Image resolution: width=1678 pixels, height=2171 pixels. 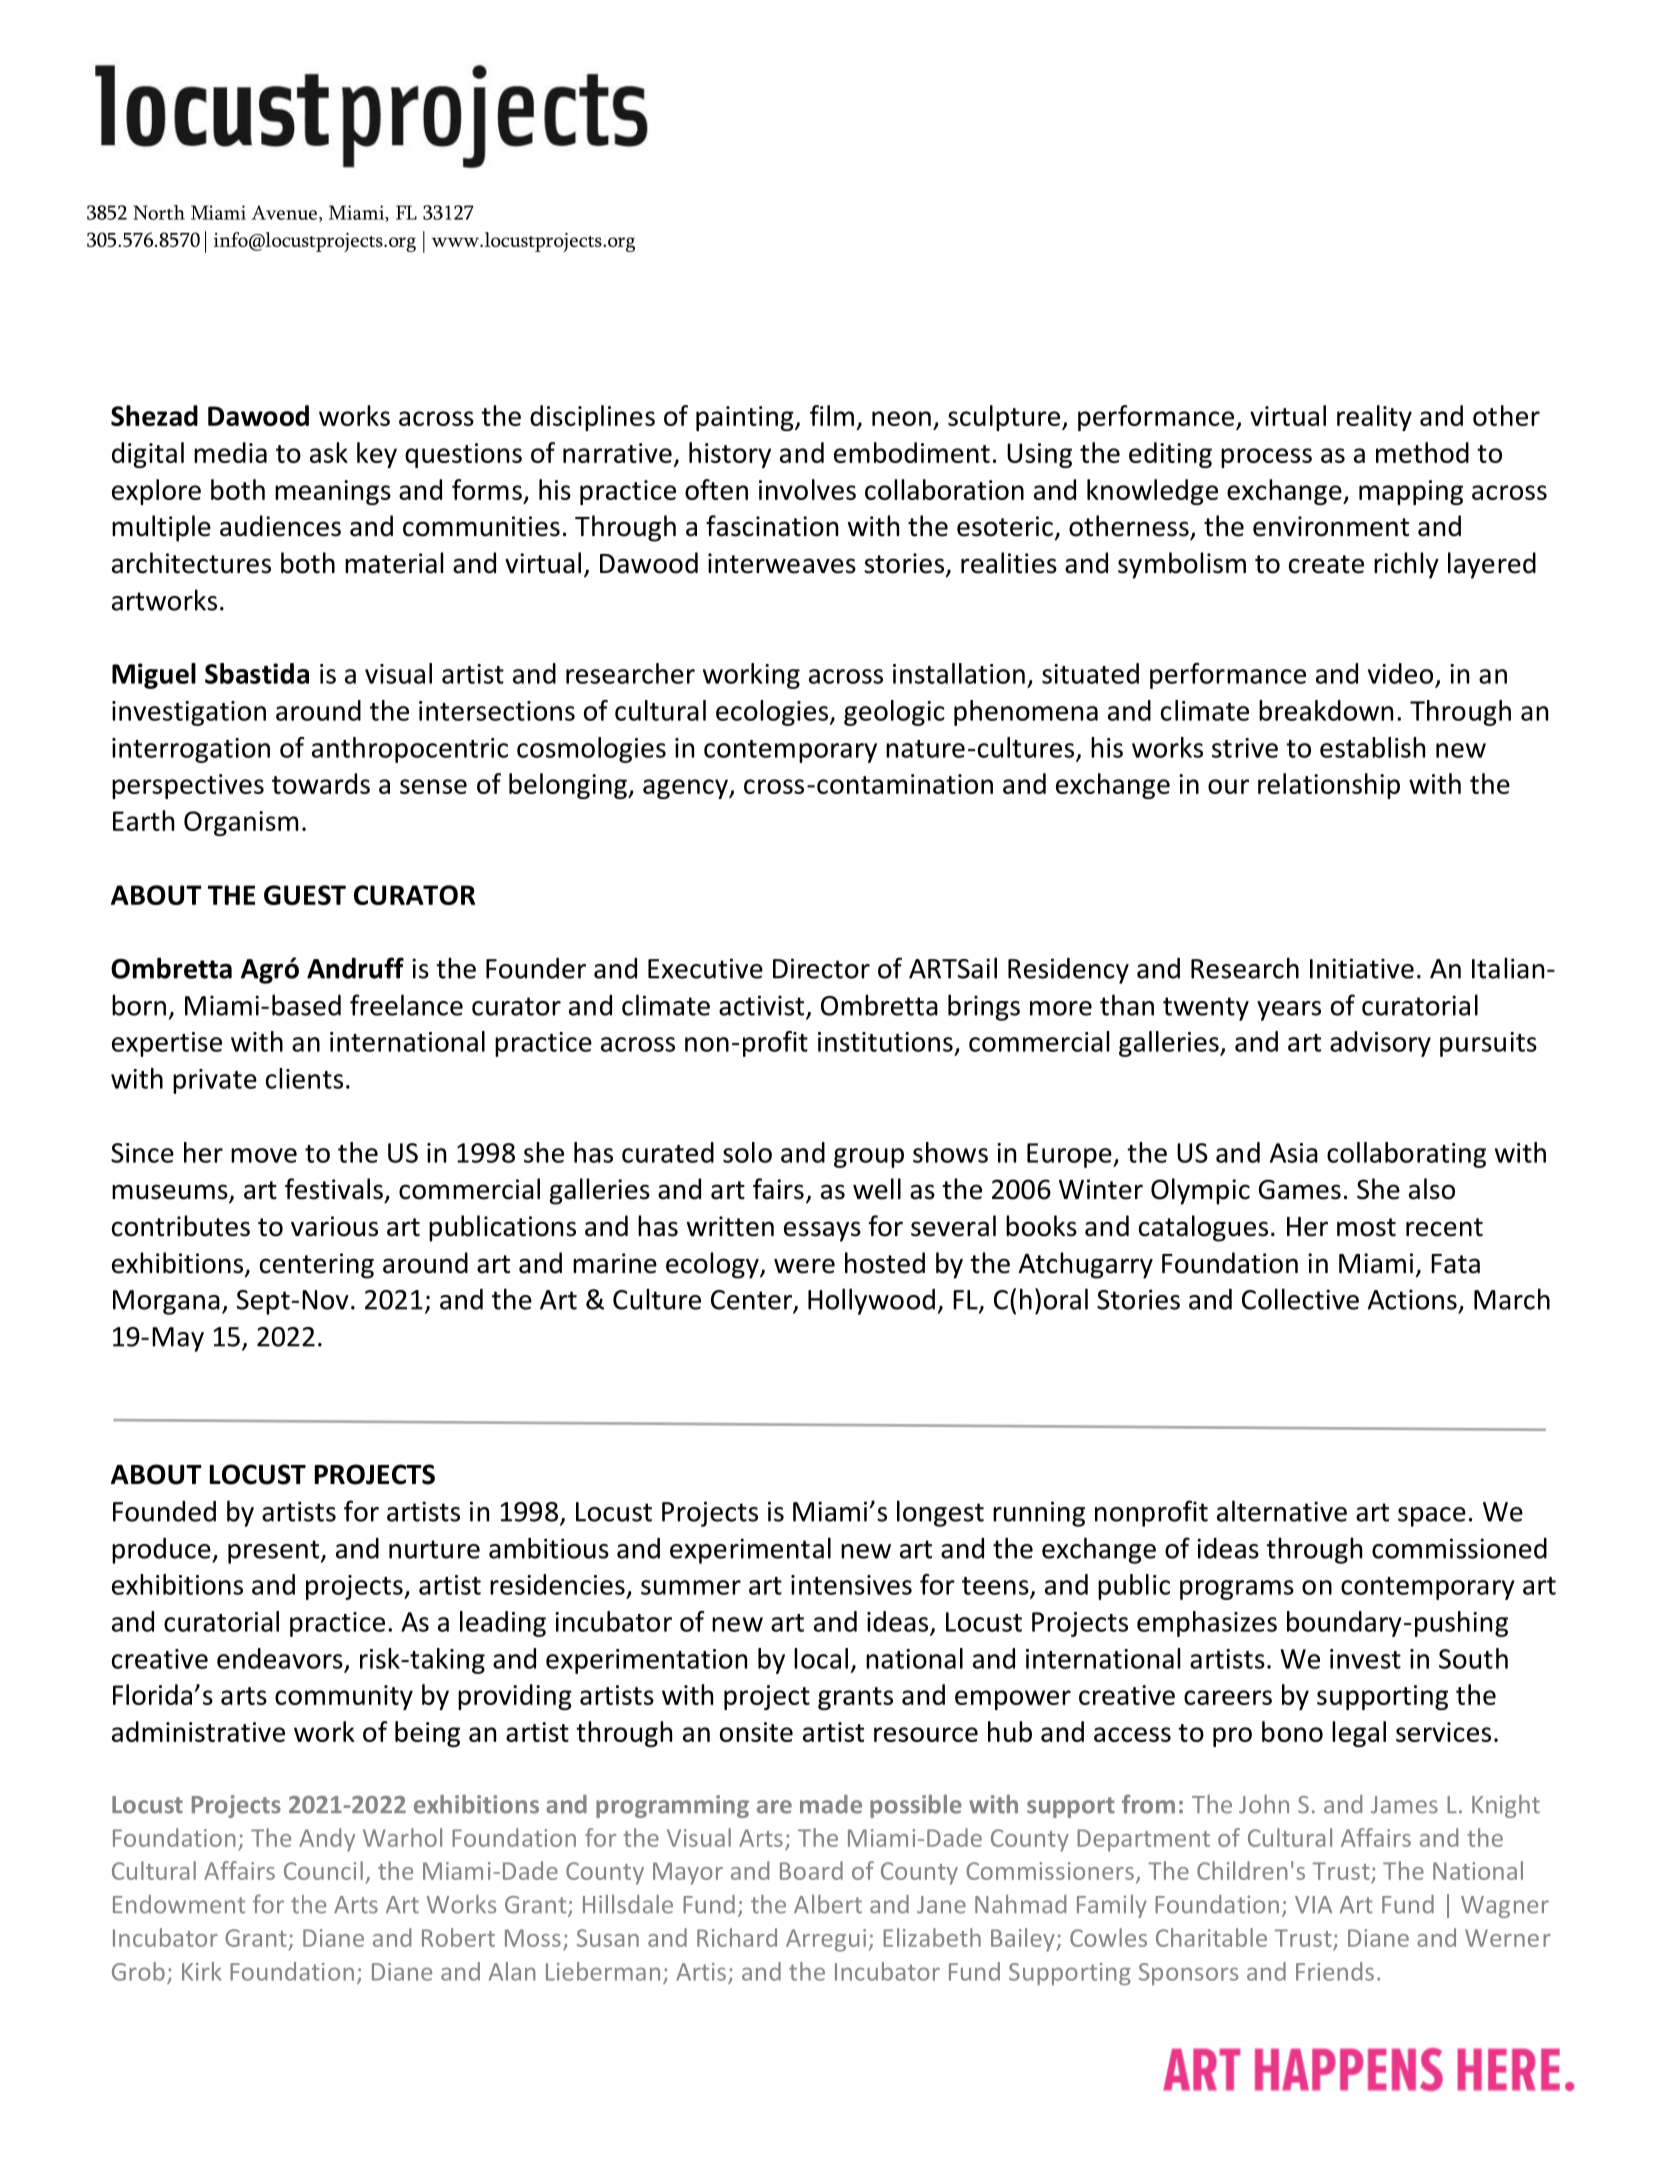 I want to click on VIA, so click(x=1313, y=1904).
